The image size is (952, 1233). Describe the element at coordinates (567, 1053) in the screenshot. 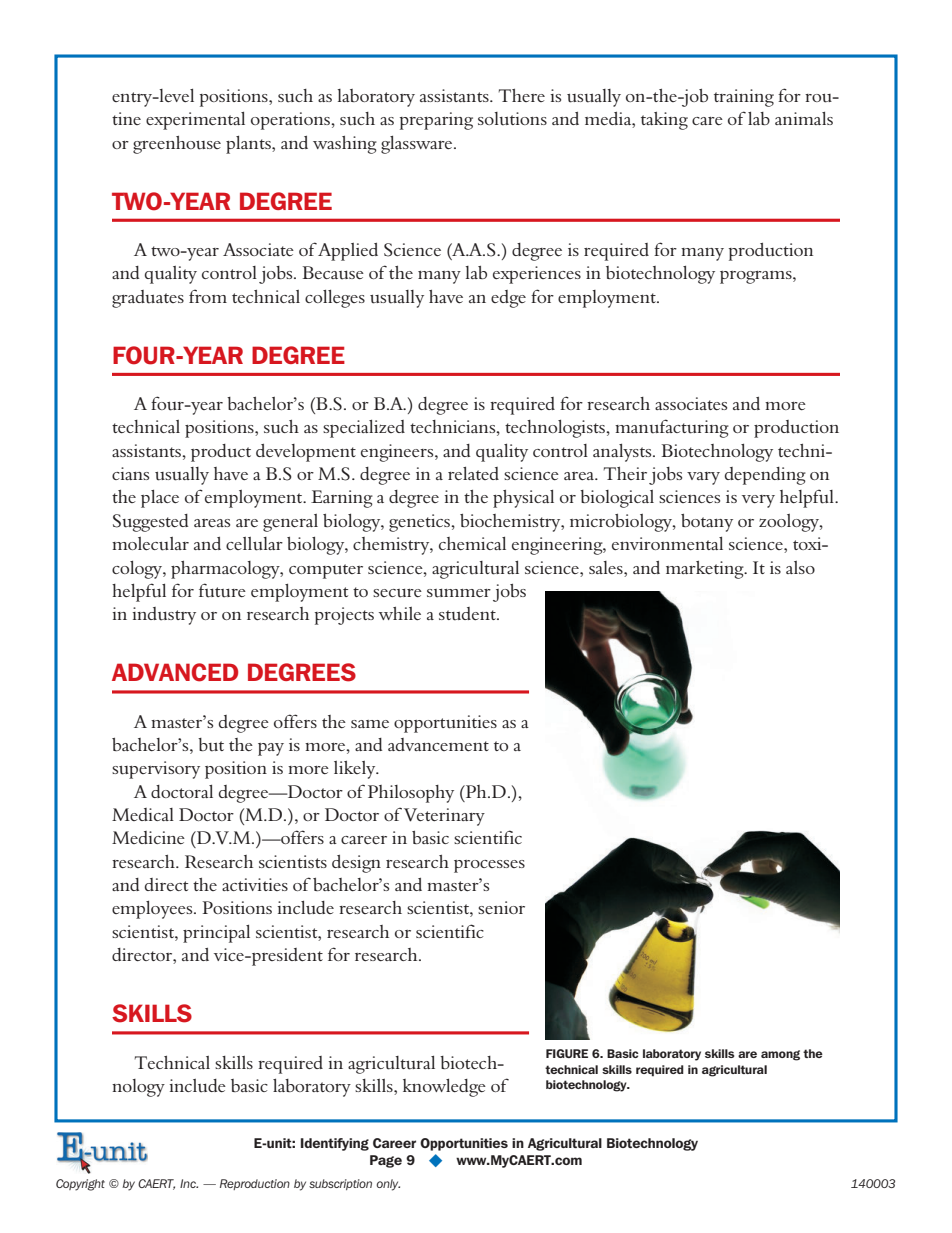

I see `FIGURE` at that location.
